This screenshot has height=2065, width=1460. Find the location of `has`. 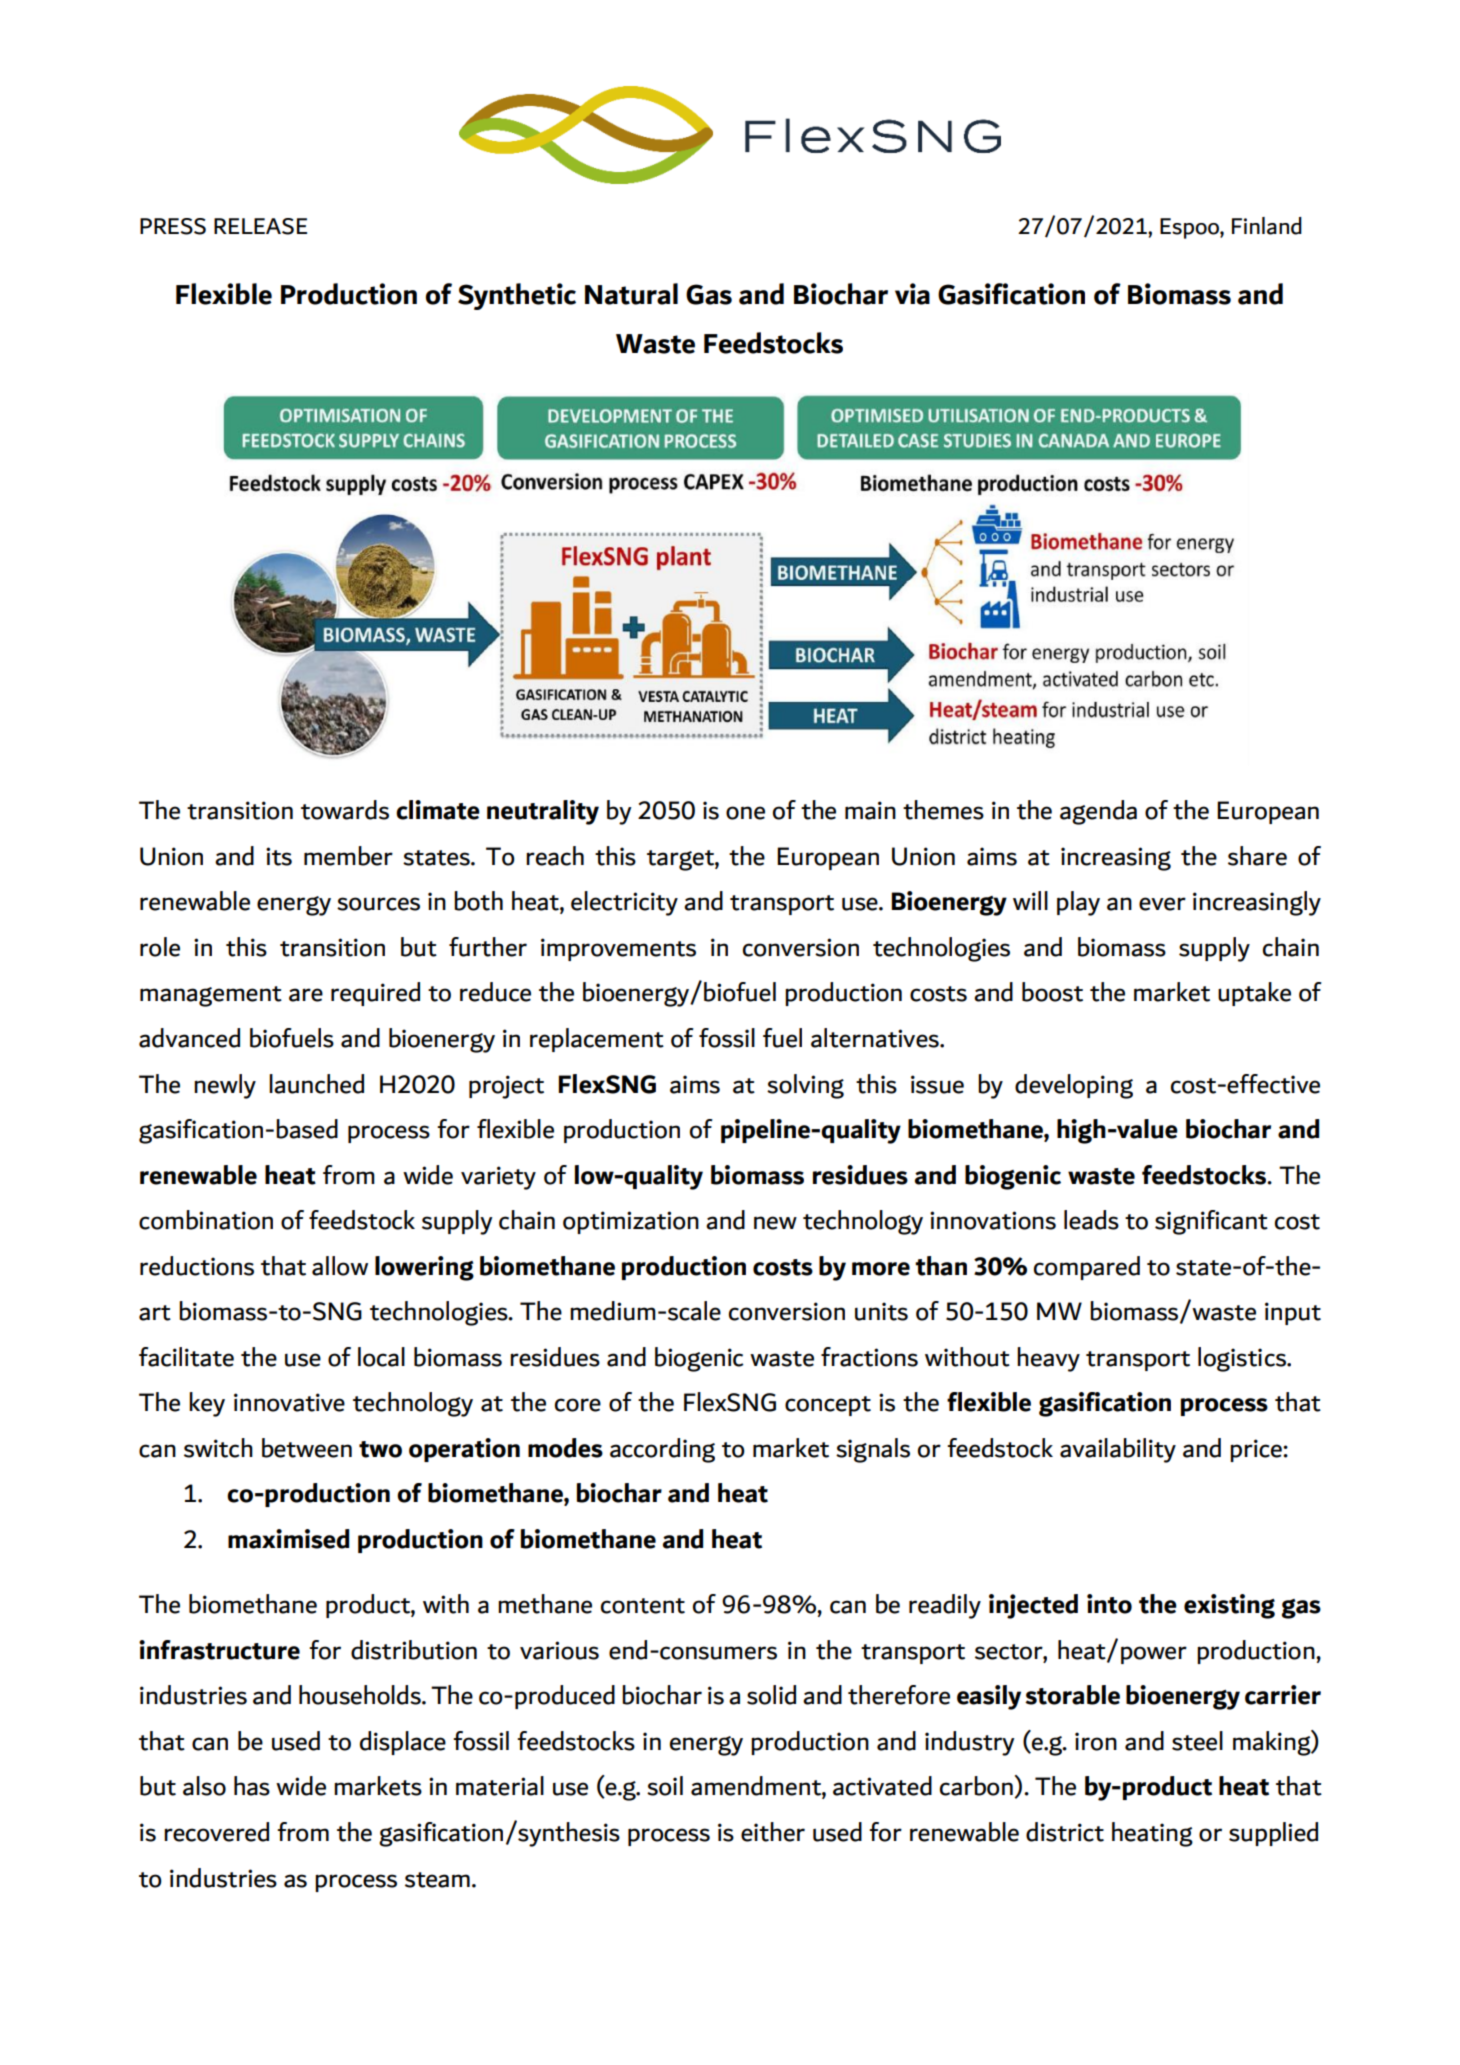

has is located at coordinates (252, 1786).
